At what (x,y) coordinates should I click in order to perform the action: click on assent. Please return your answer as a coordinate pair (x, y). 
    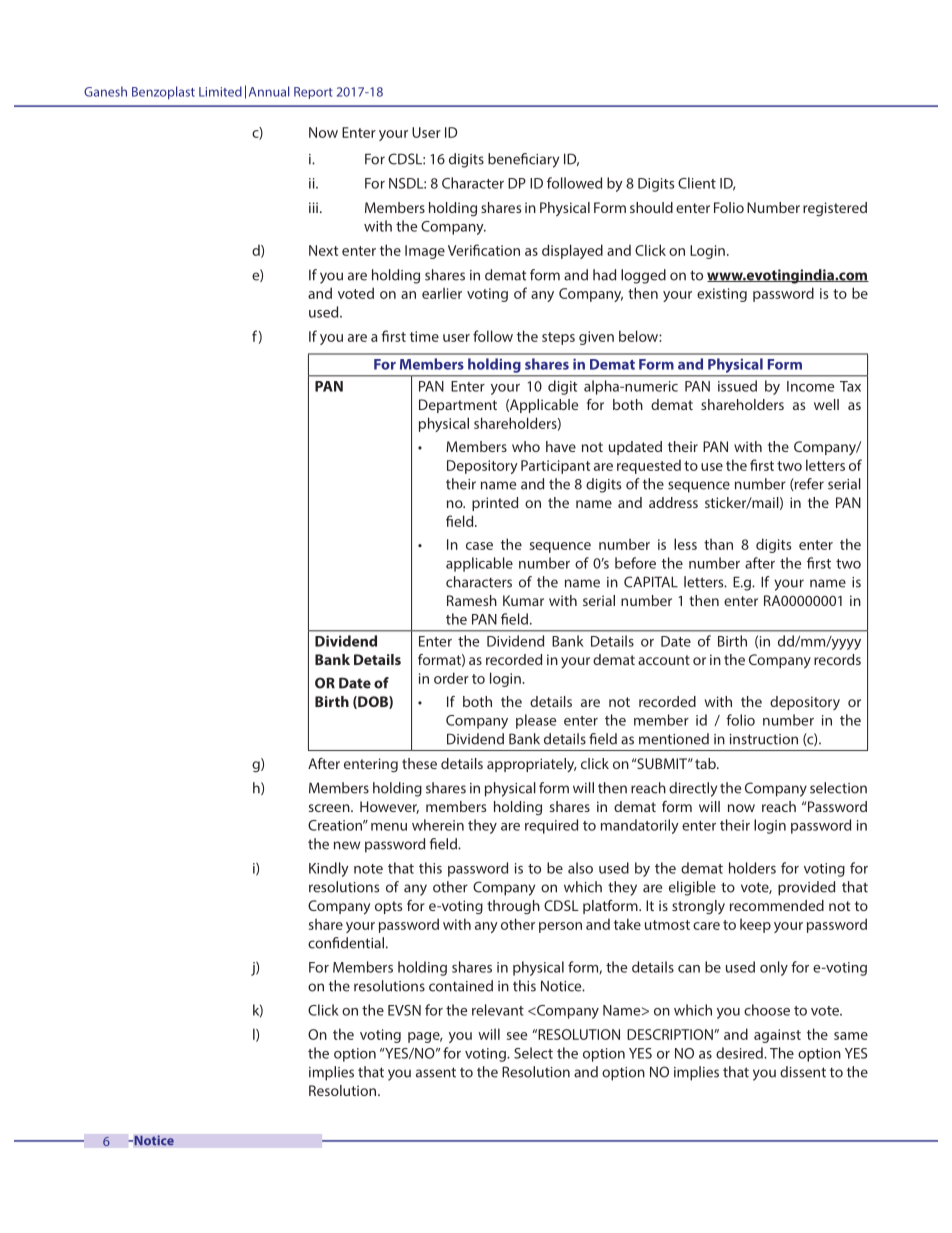
    Looking at the image, I should click on (436, 1072).
